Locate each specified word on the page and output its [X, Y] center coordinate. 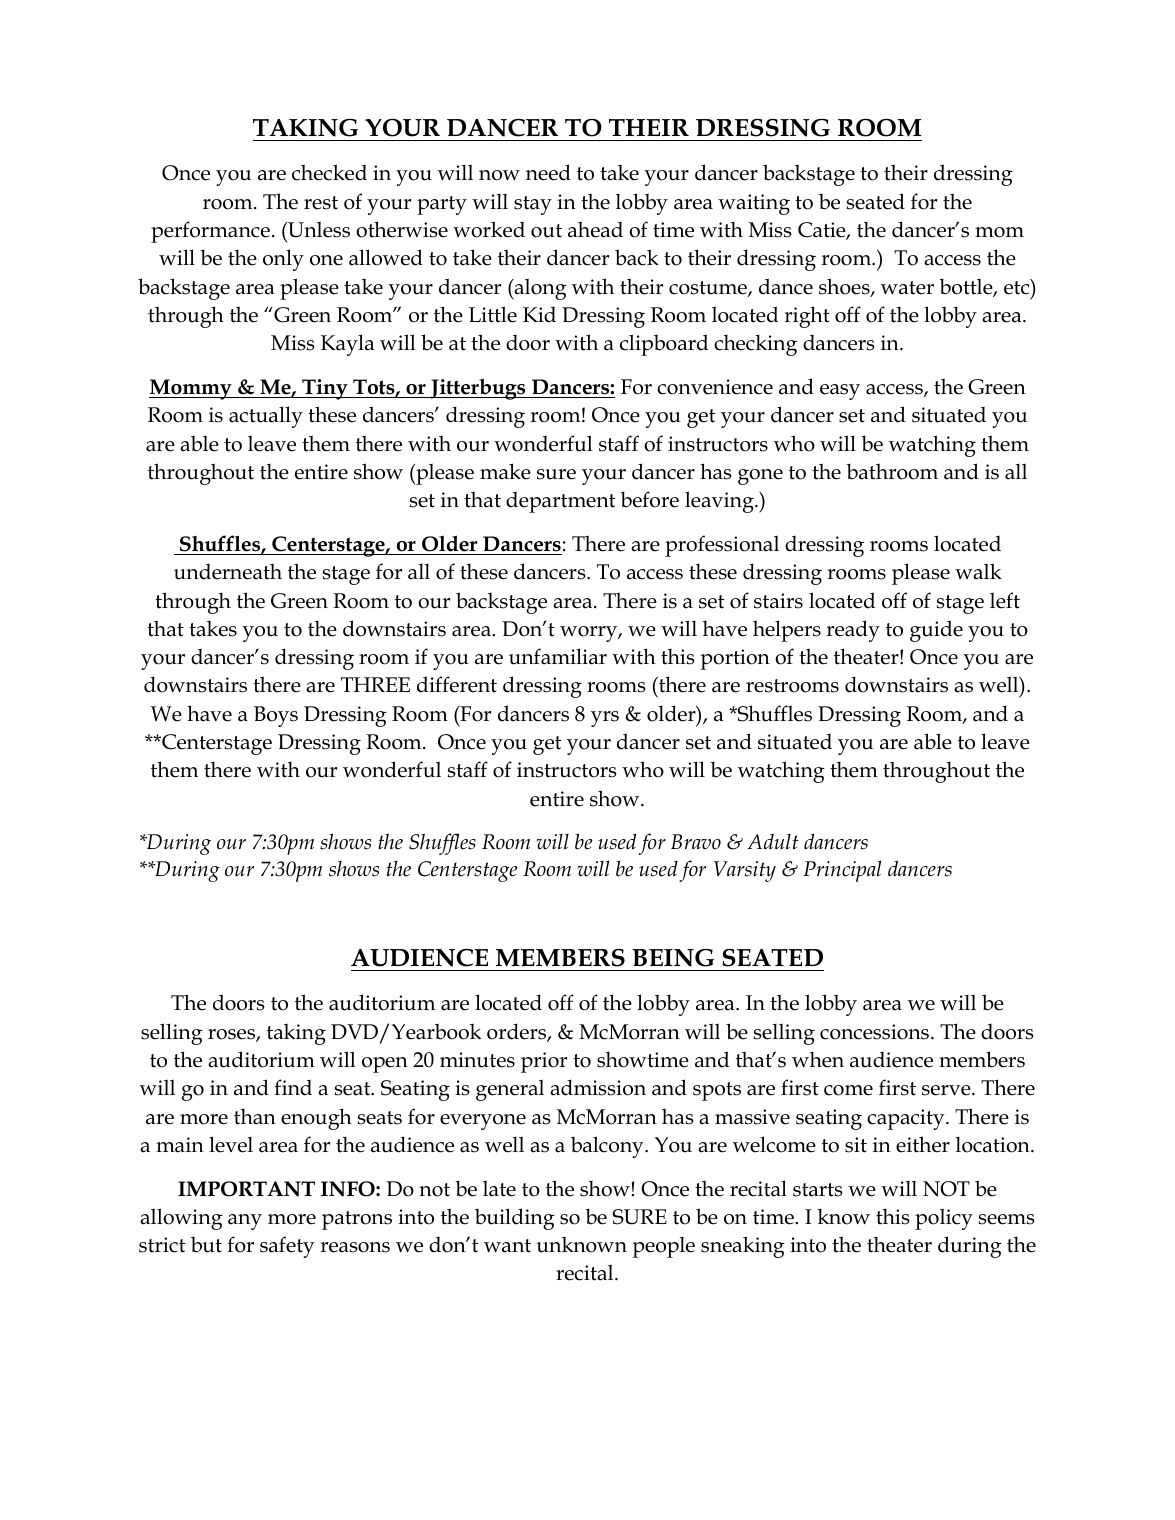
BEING [673, 958]
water [907, 288]
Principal [842, 871]
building [515, 1219]
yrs [605, 719]
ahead [595, 229]
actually [266, 417]
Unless [318, 229]
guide [936, 631]
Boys [276, 716]
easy [840, 392]
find [293, 1087]
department [560, 502]
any [245, 1222]
